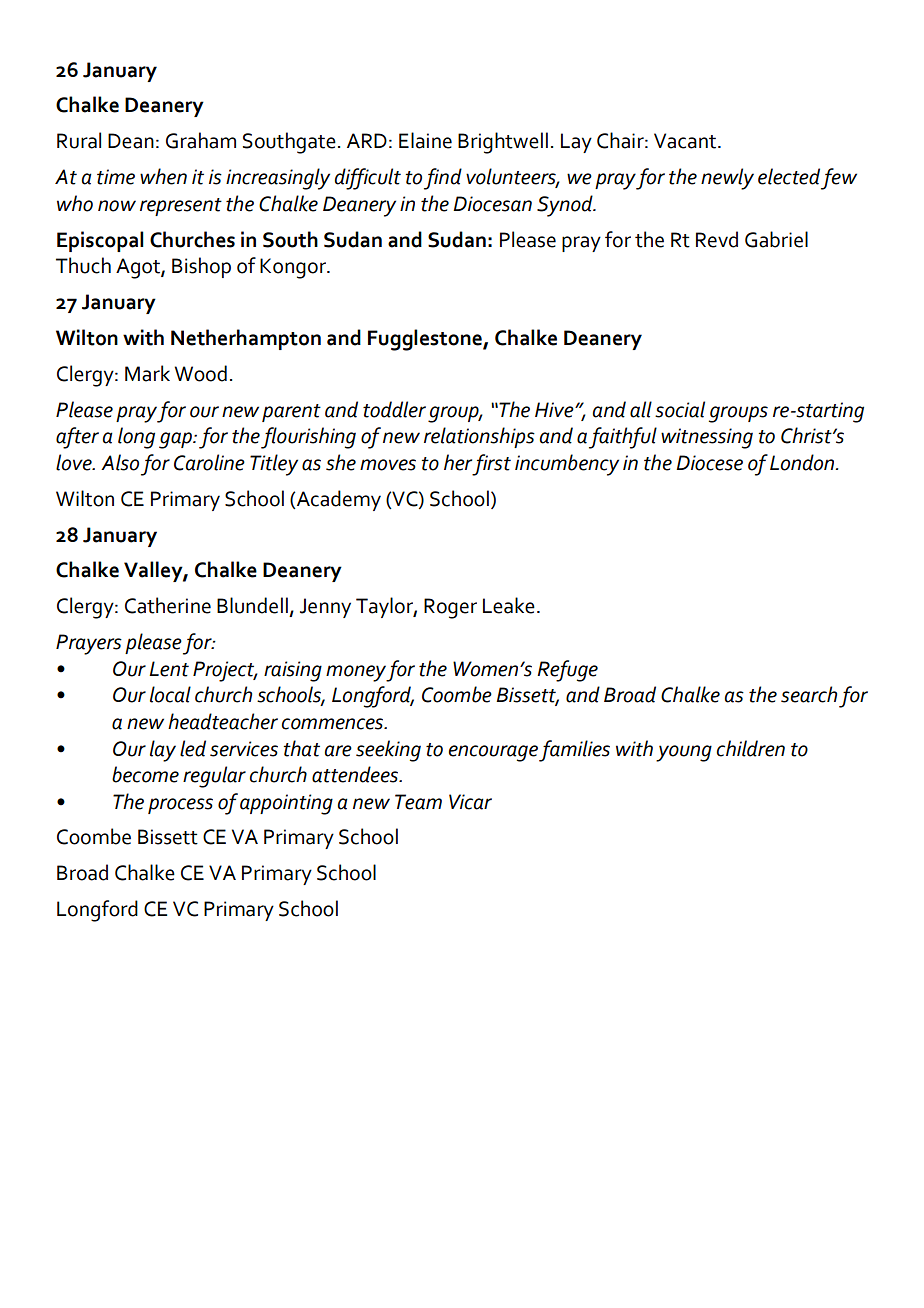 The image size is (924, 1308). Describe the element at coordinates (443, 179) in the page. I see `find` at that location.
